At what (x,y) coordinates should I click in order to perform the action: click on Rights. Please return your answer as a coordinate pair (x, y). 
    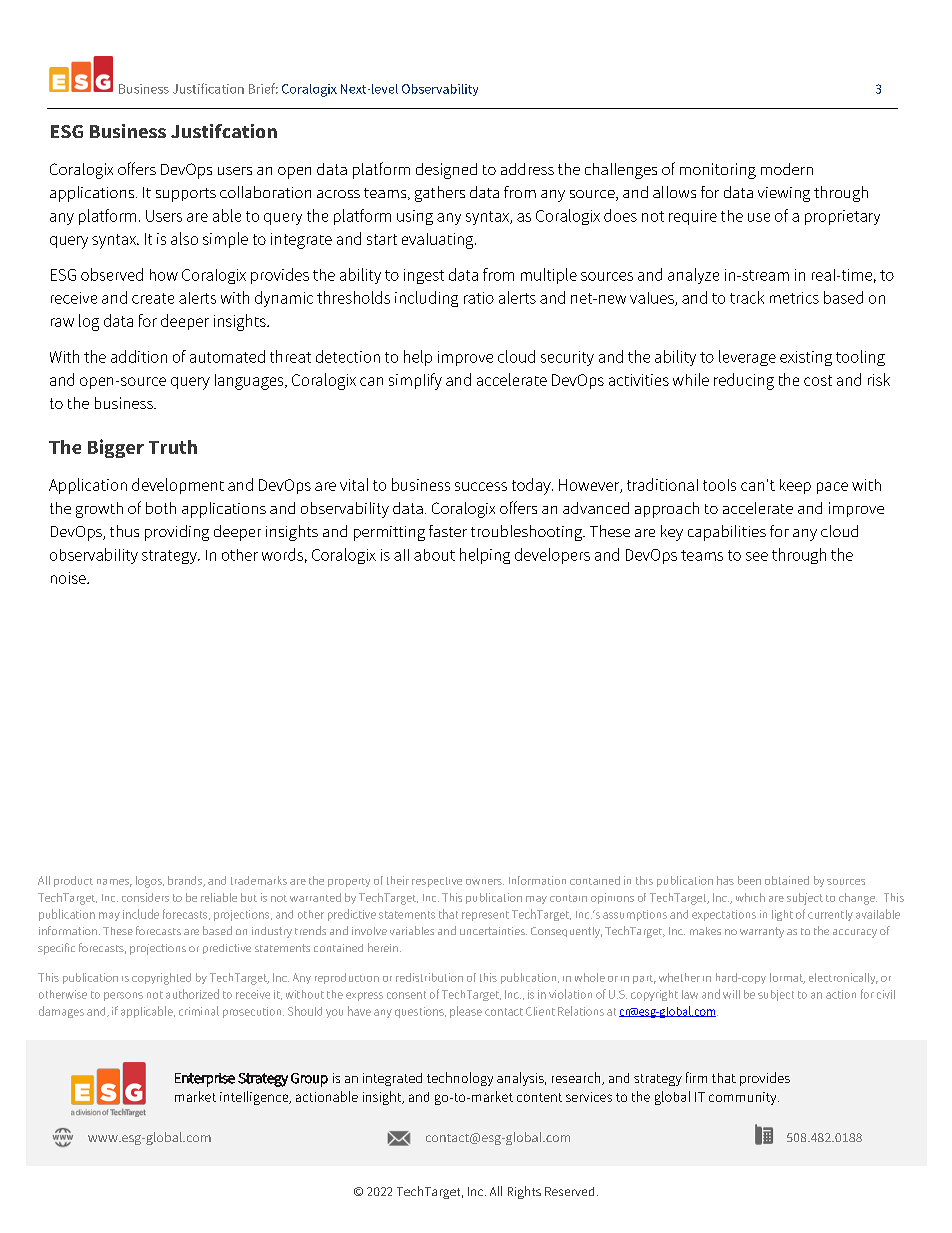
    Looking at the image, I should click on (524, 1192).
